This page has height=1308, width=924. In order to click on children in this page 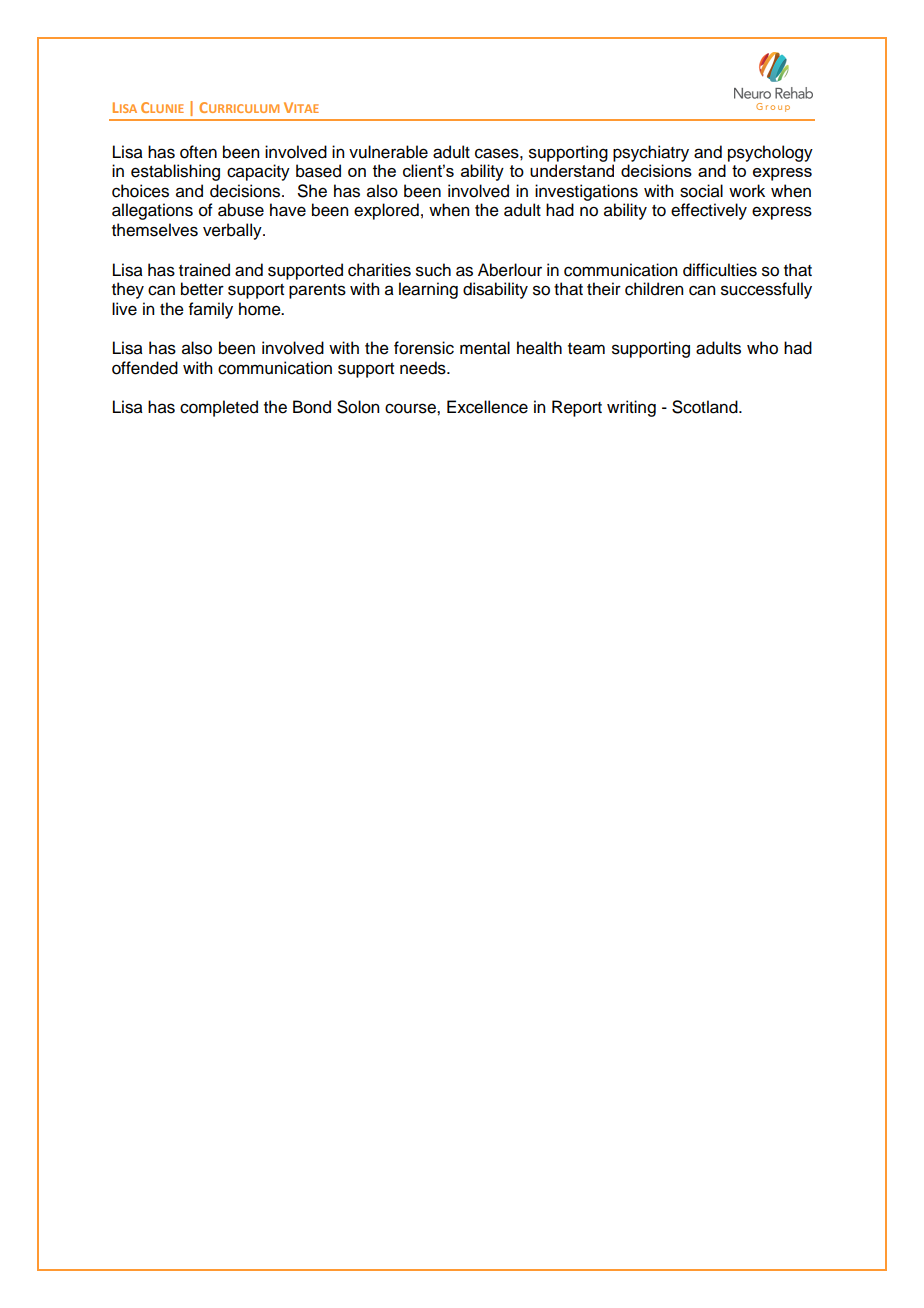, I will do `click(654, 289)`.
